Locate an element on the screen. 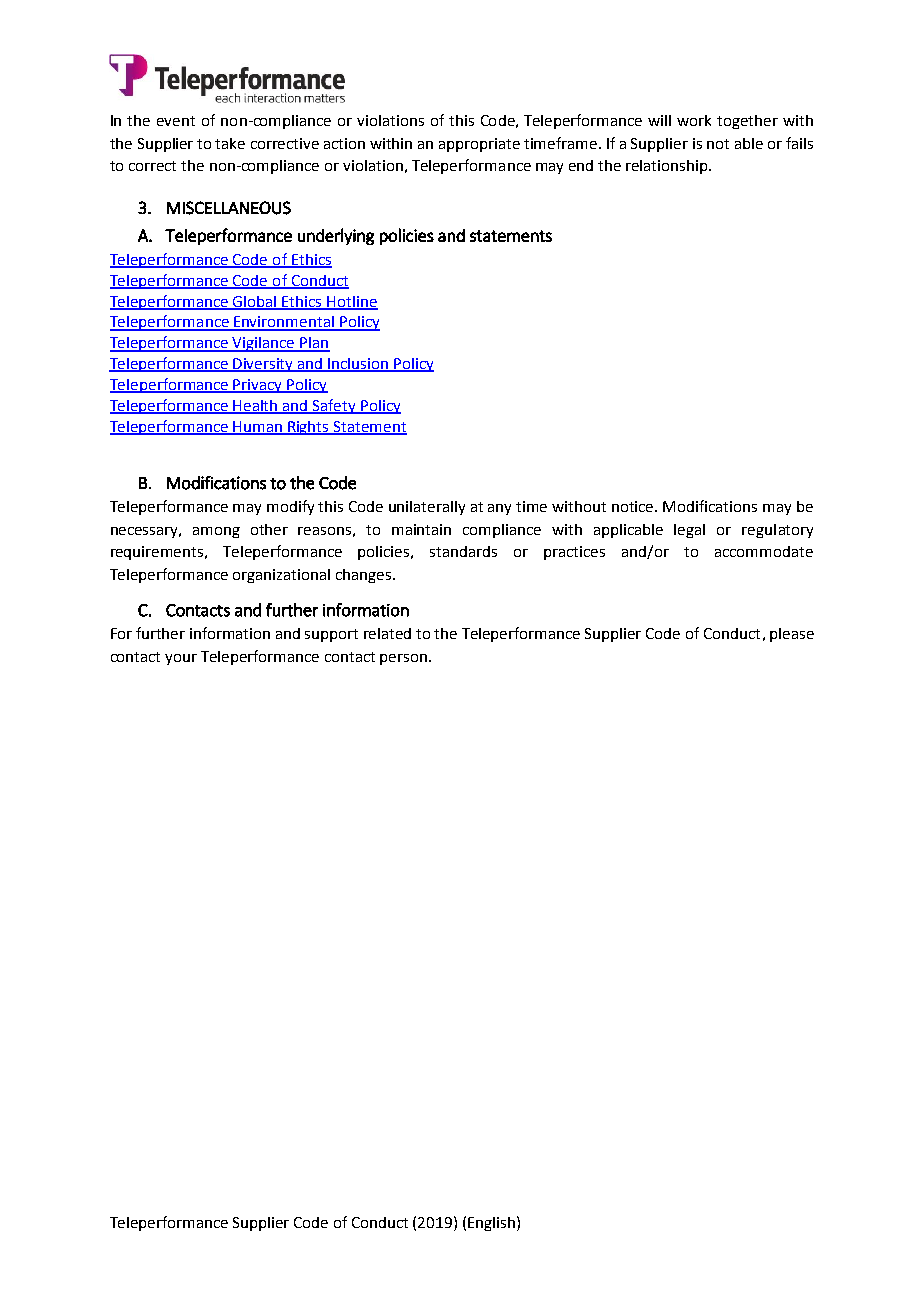 The width and height of the screenshot is (924, 1308). appropriate is located at coordinates (479, 145).
